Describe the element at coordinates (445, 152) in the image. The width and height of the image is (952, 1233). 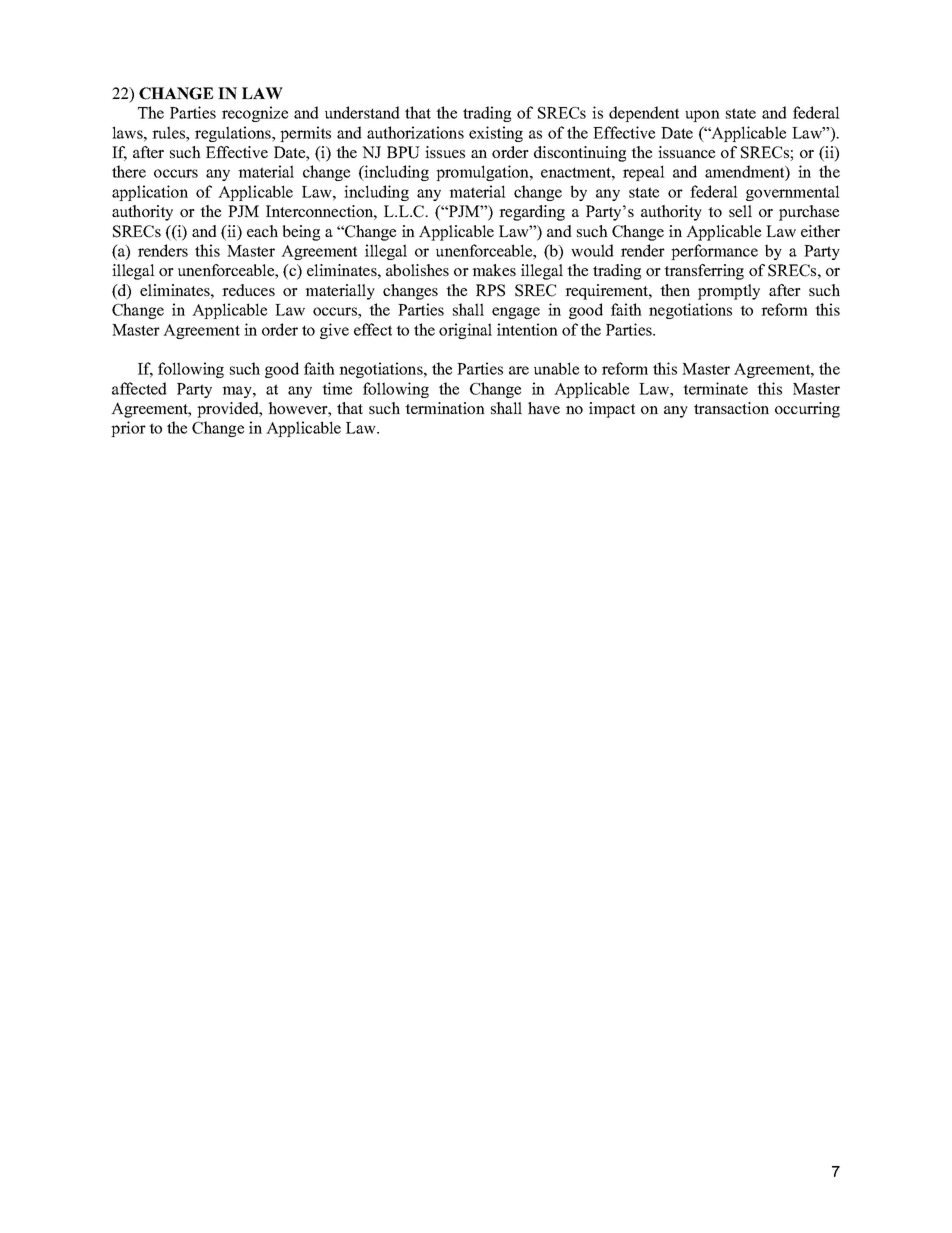
I see `issues` at that location.
